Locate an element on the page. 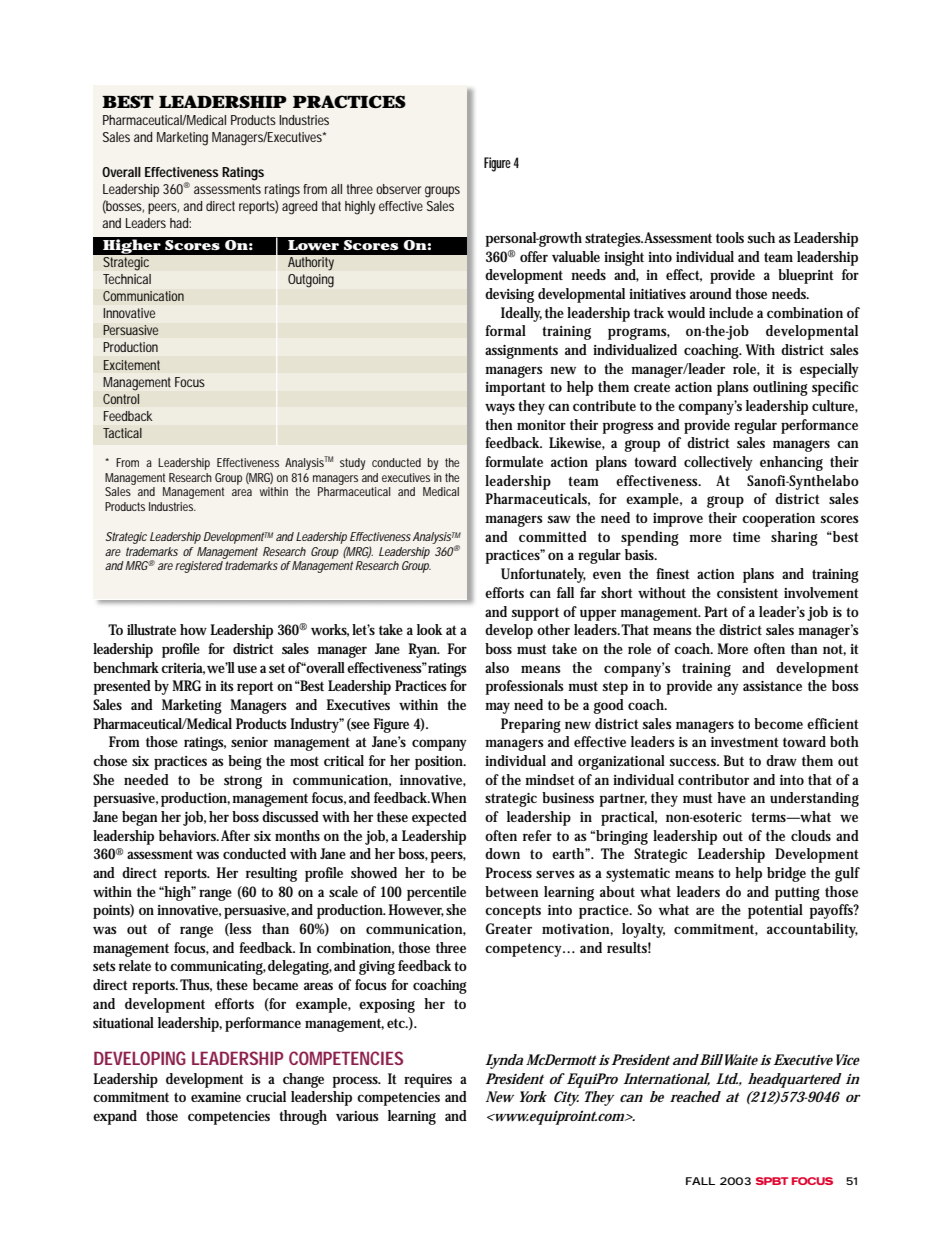  examine is located at coordinates (216, 1097).
